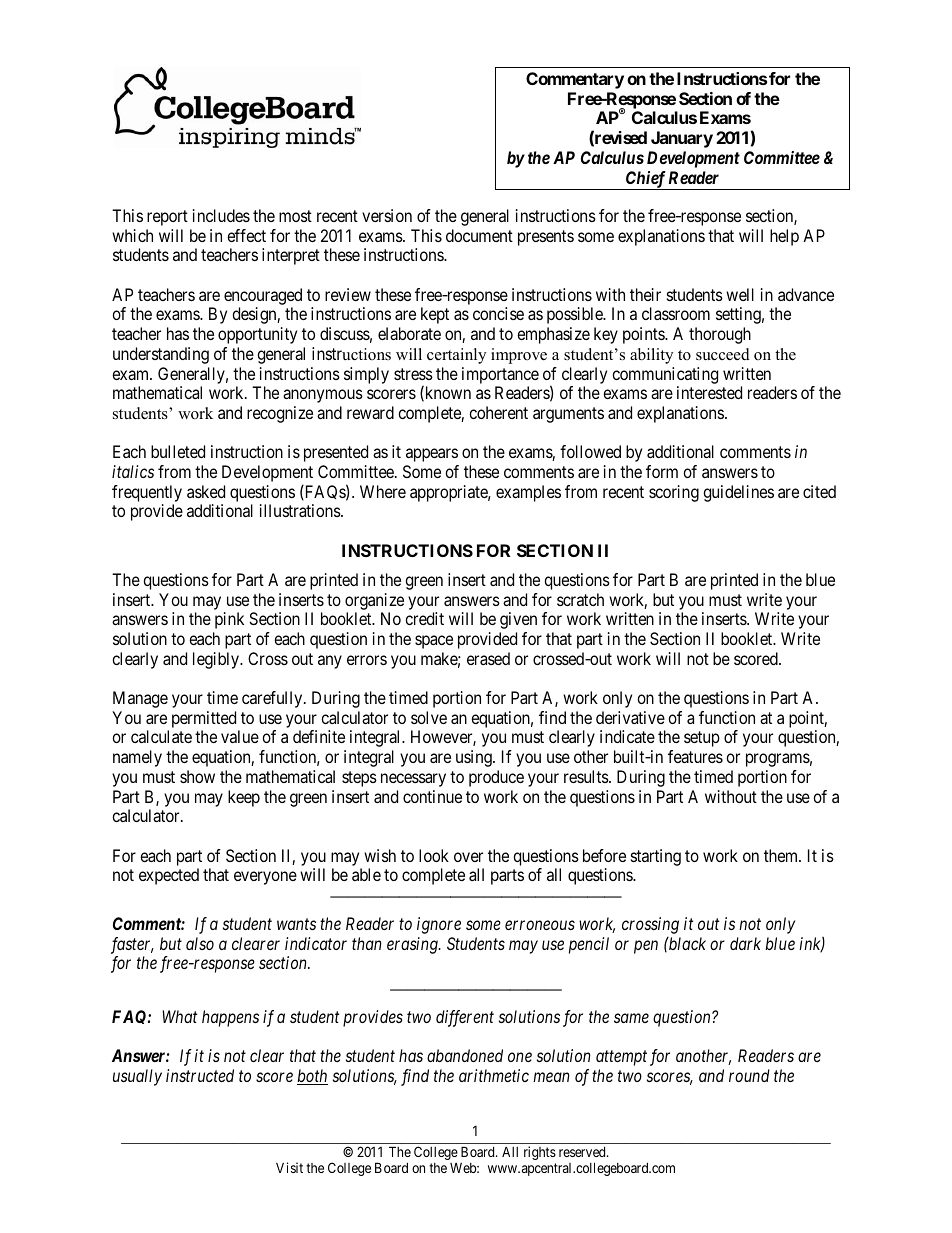  What do you see at coordinates (488, 658) in the screenshot?
I see `erased` at bounding box center [488, 658].
